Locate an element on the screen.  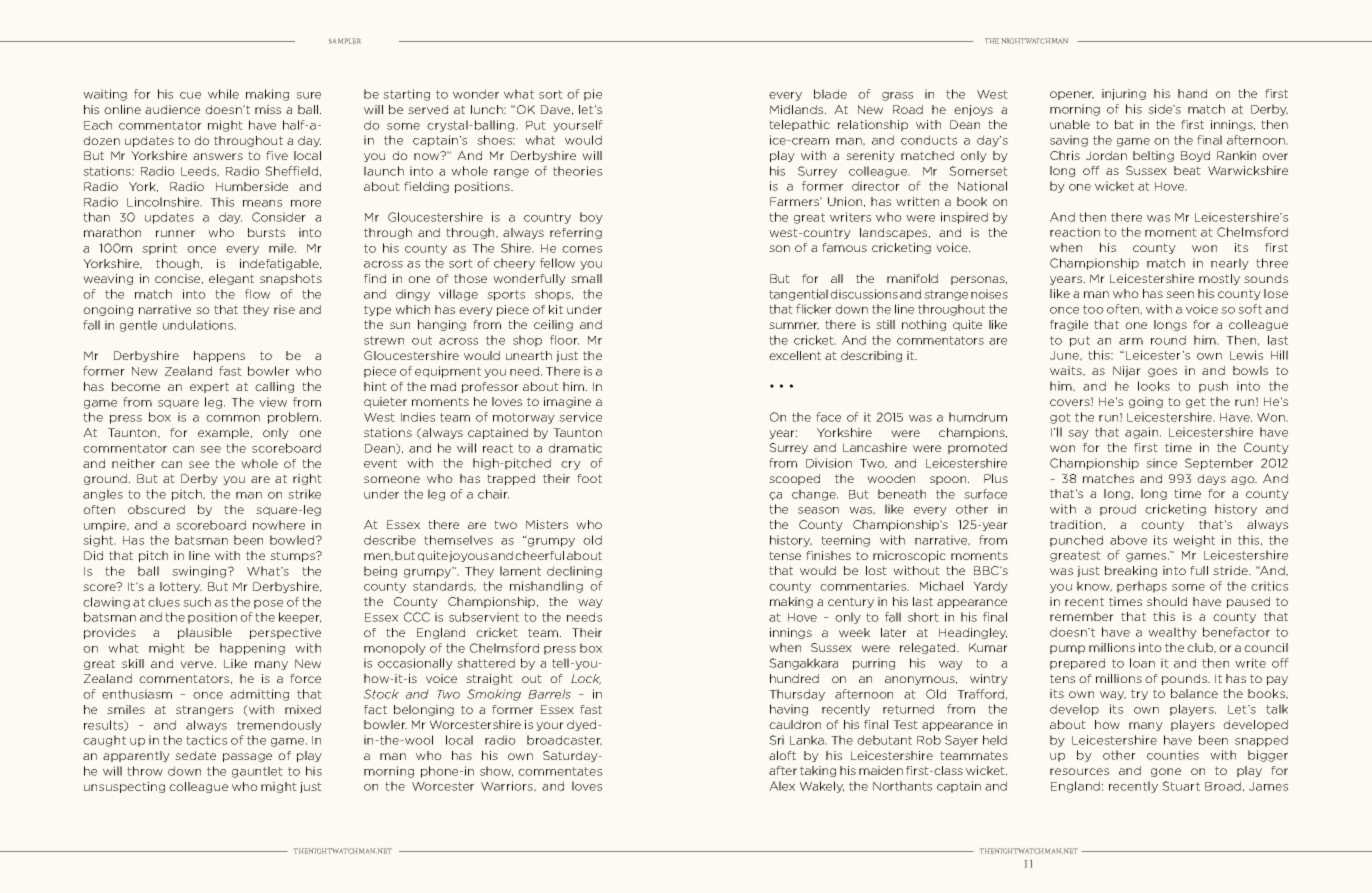
Misters is located at coordinates (547, 524).
